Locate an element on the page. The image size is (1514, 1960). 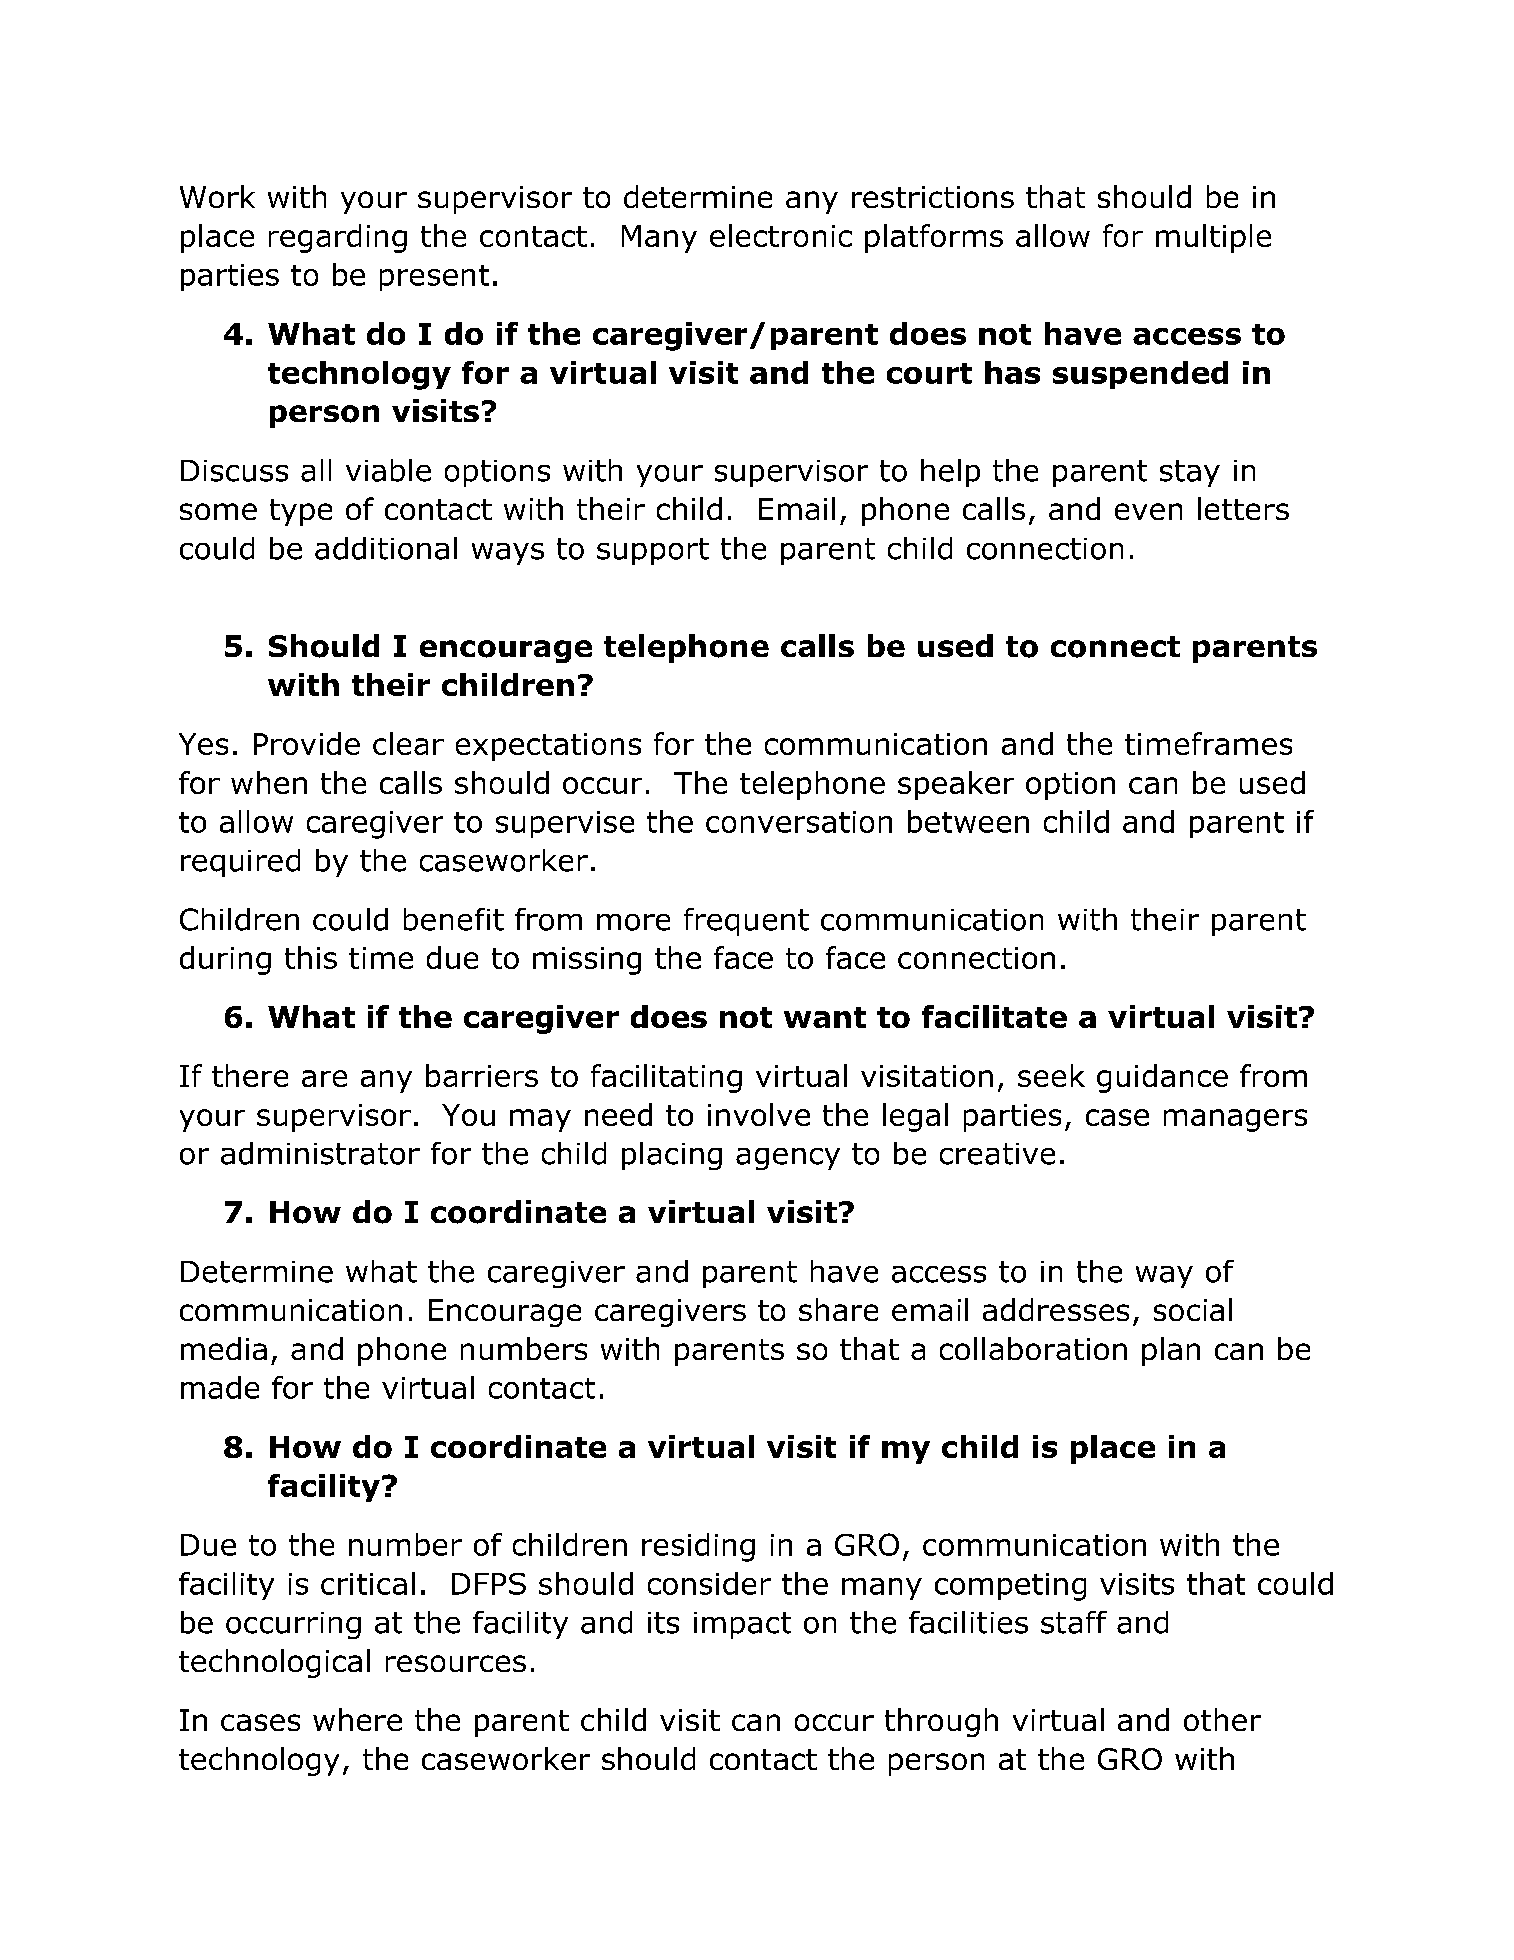
regarding is located at coordinates (338, 238).
